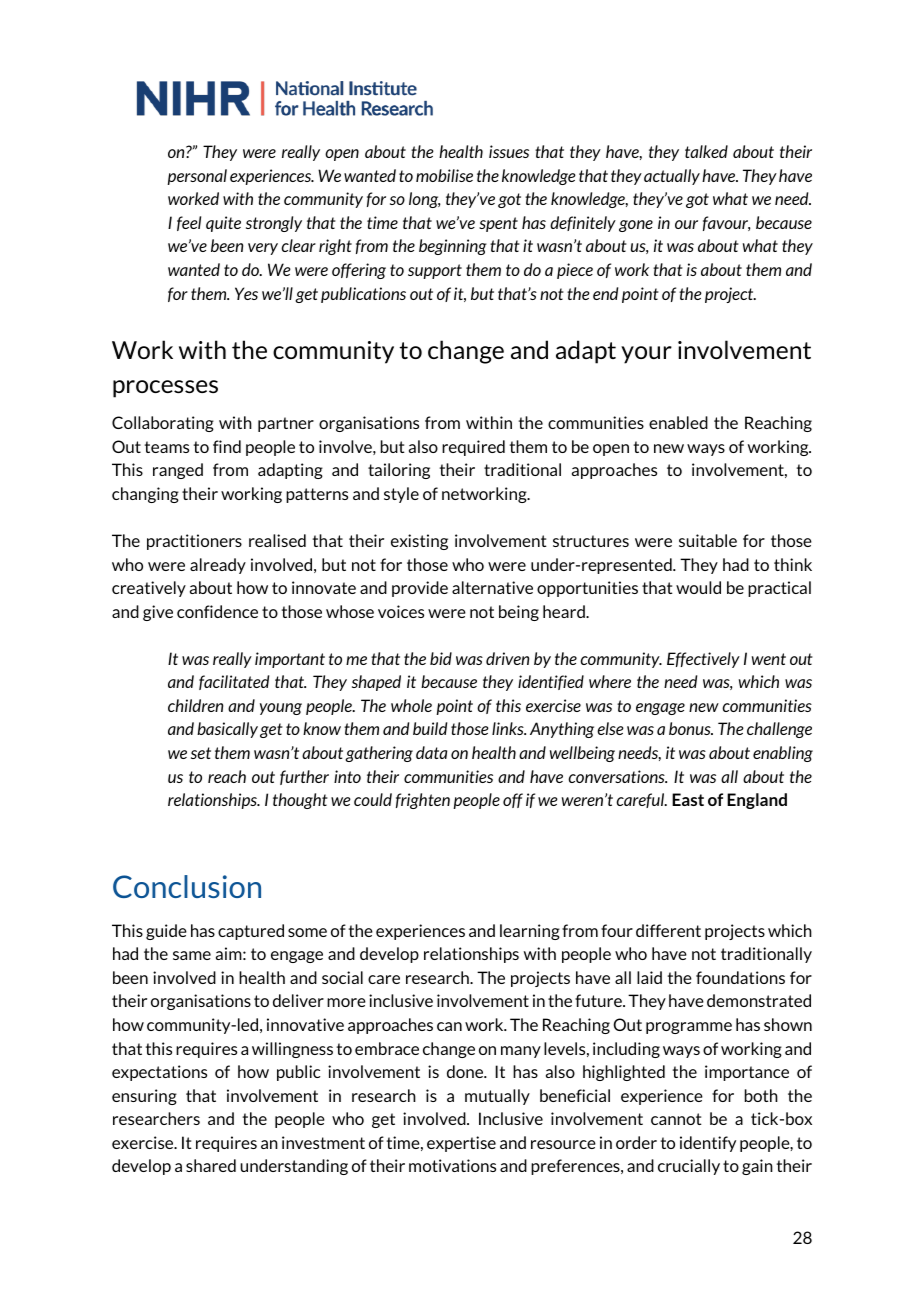 This image has width=924, height=1307. Describe the element at coordinates (461, 1144) in the image. I see `expertise` at that location.
